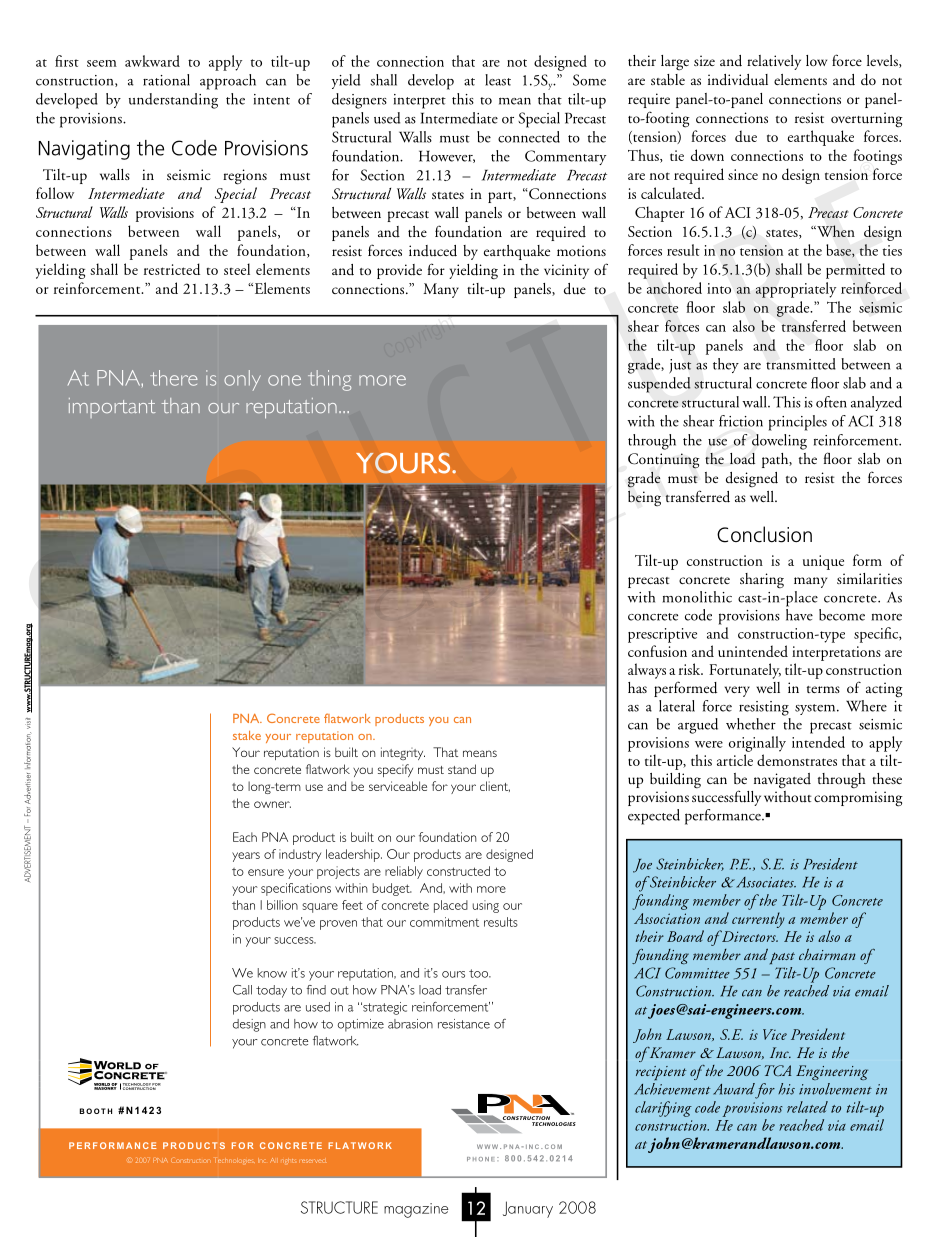  Describe the element at coordinates (663, 1109) in the page. I see `clarifying` at that location.
